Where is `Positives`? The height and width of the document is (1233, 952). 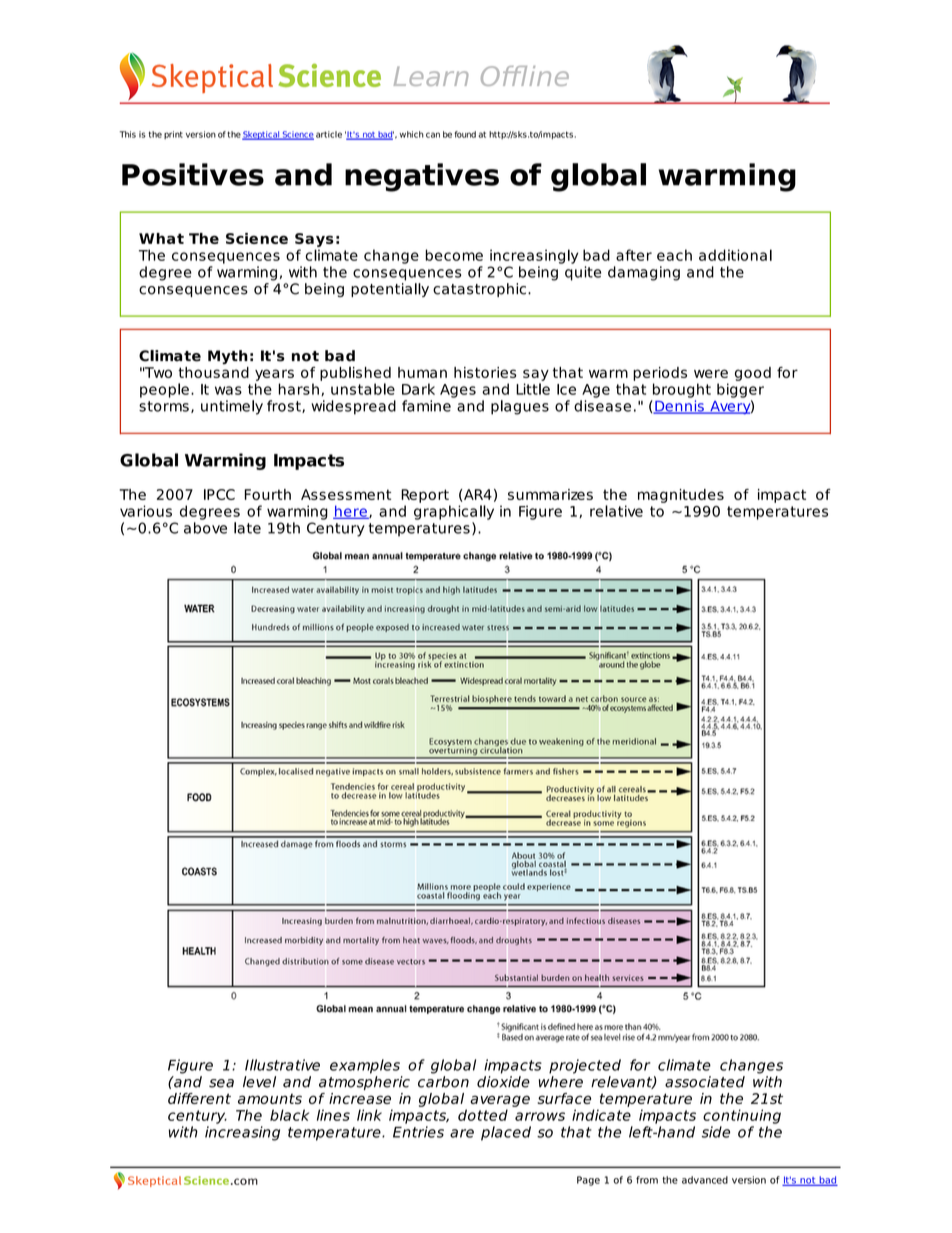 Positives is located at coordinates (193, 174).
